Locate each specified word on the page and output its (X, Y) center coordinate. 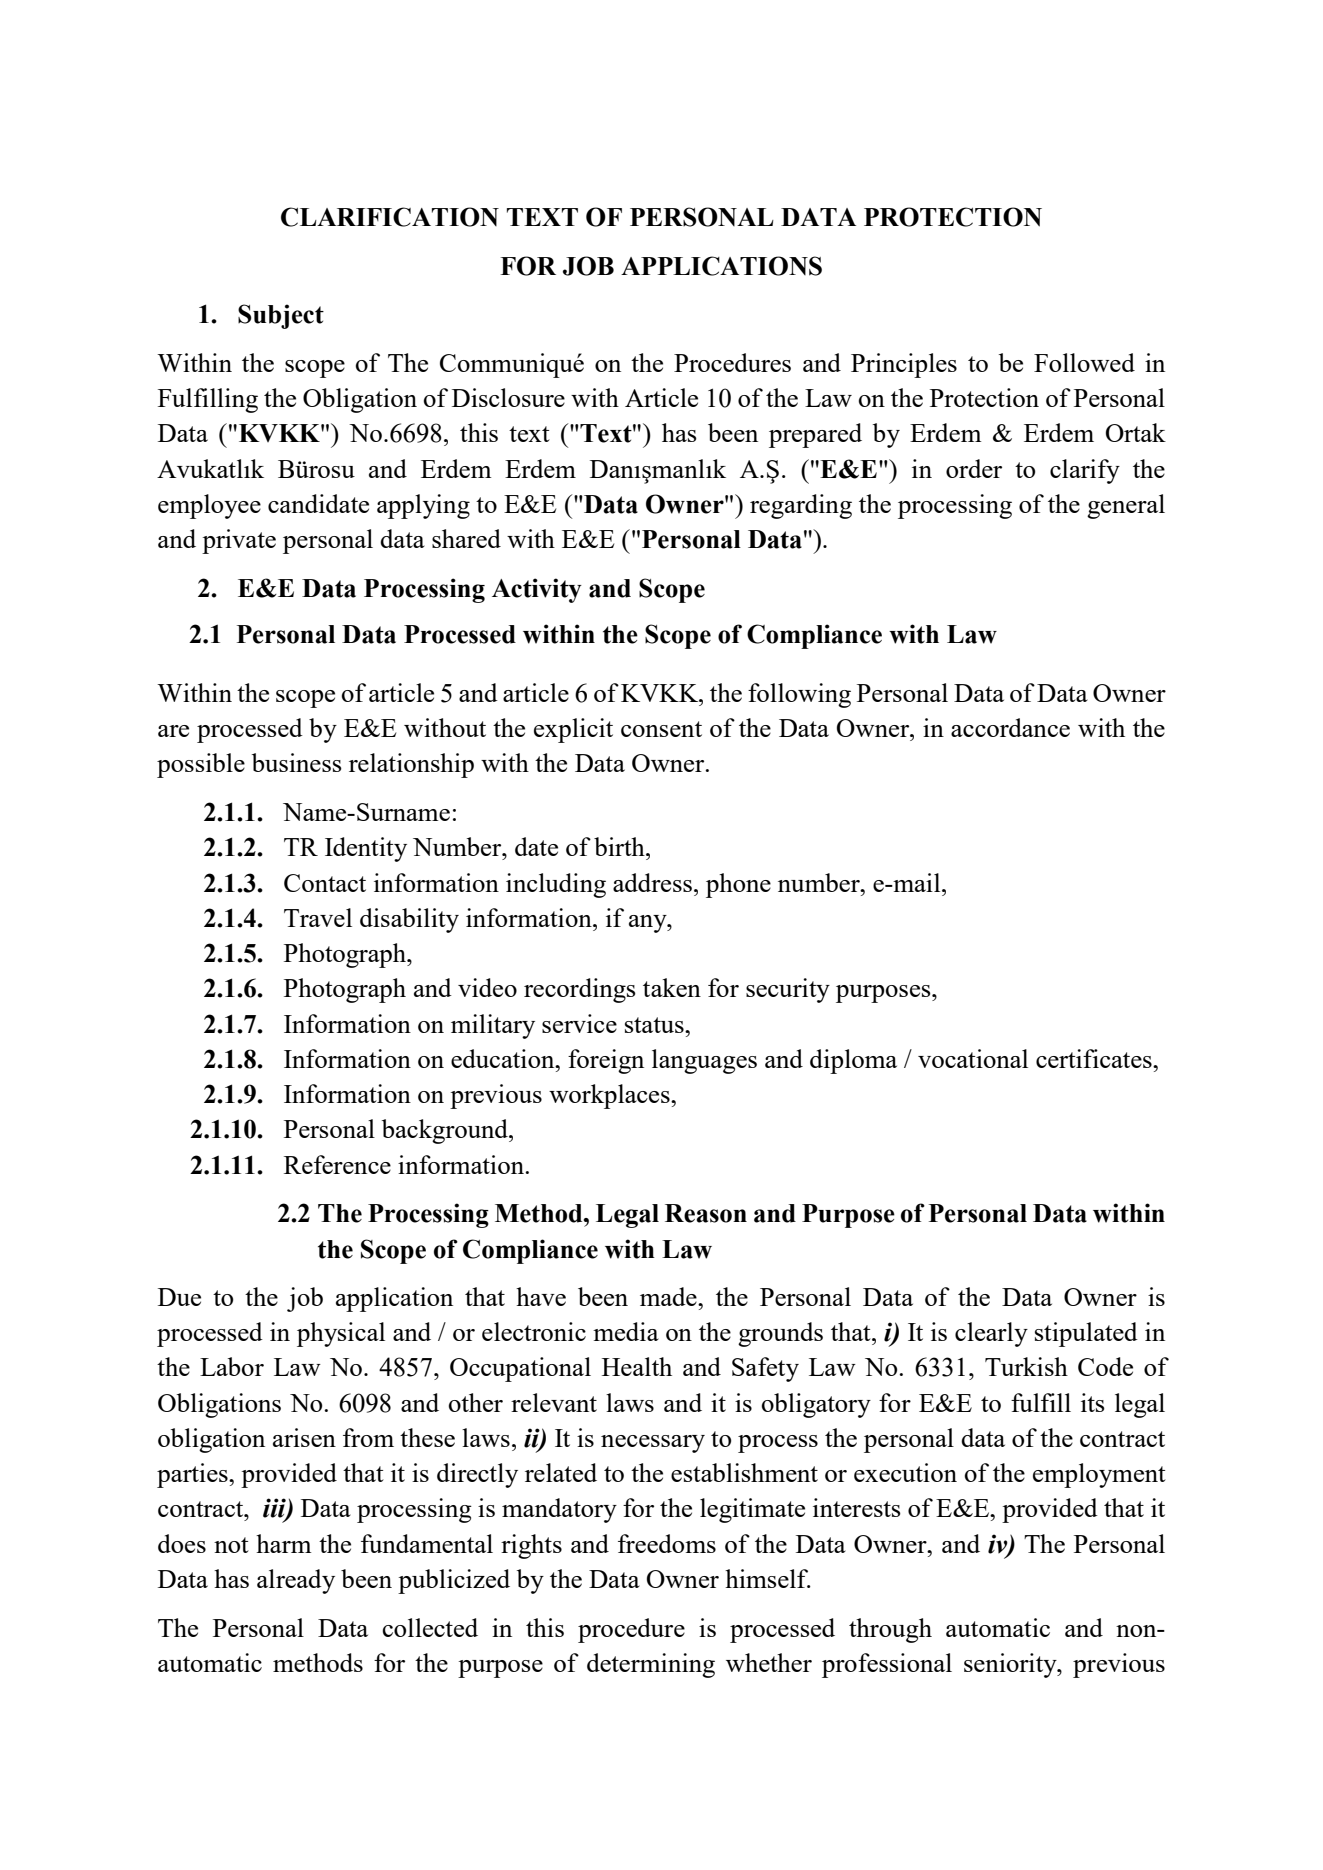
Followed (1084, 362)
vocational (973, 1058)
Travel (318, 917)
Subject (281, 316)
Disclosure (508, 397)
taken (672, 987)
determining (651, 1665)
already (296, 1581)
